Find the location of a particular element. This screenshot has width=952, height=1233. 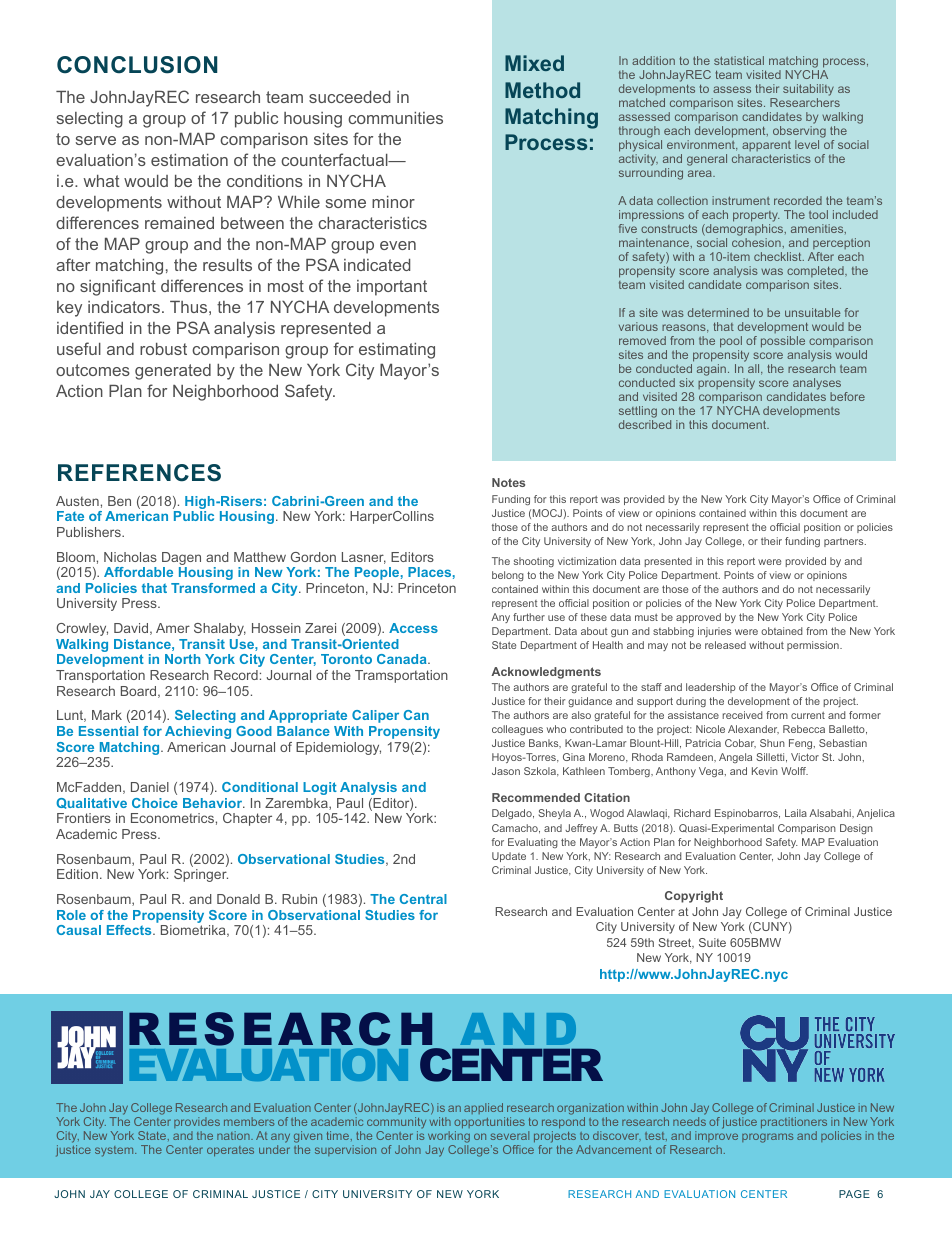

working is located at coordinates (449, 1138).
